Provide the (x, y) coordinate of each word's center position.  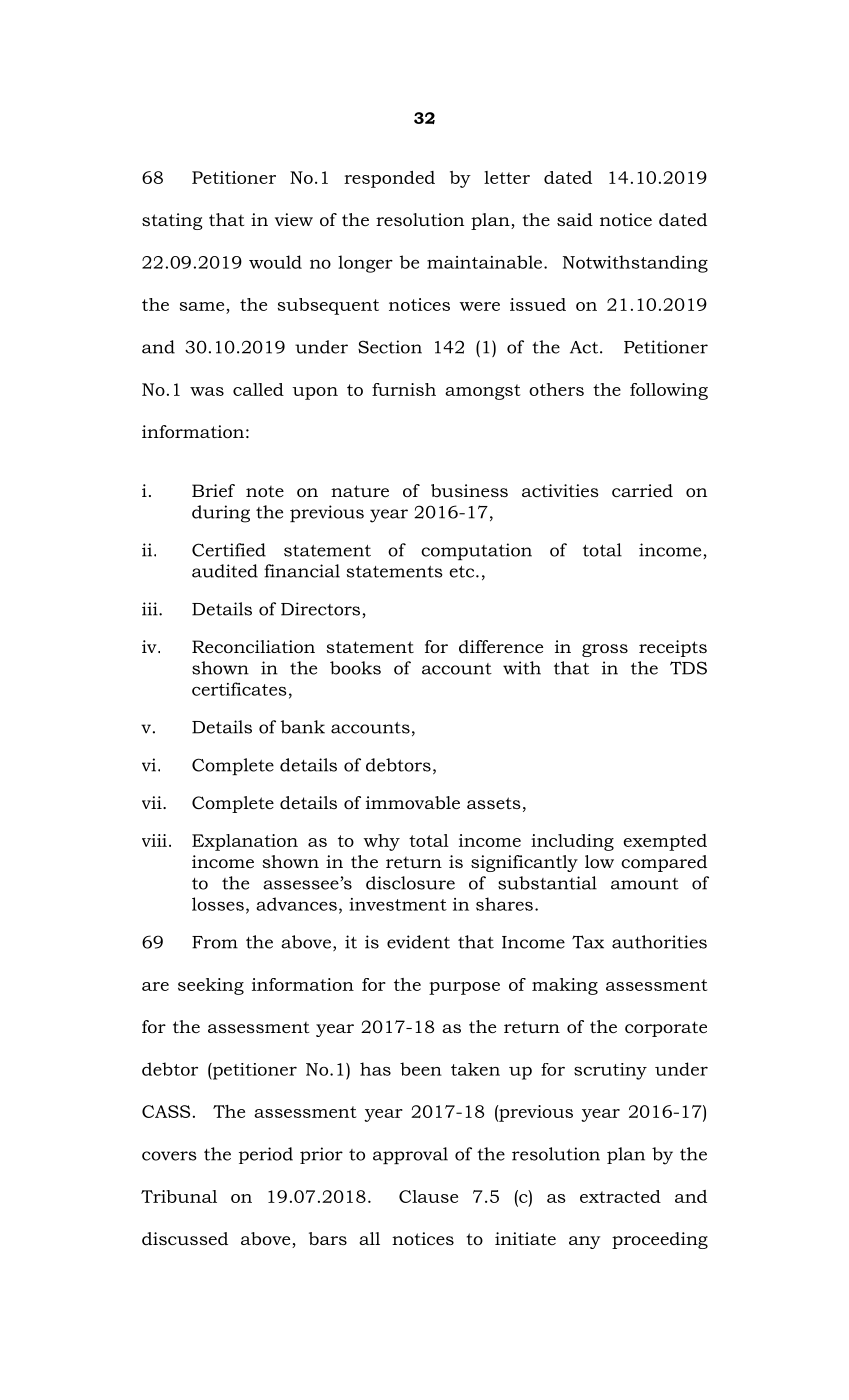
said (575, 219)
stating (172, 221)
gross (605, 650)
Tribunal (179, 1196)
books (355, 668)
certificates (239, 689)
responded (389, 179)
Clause (428, 1196)
